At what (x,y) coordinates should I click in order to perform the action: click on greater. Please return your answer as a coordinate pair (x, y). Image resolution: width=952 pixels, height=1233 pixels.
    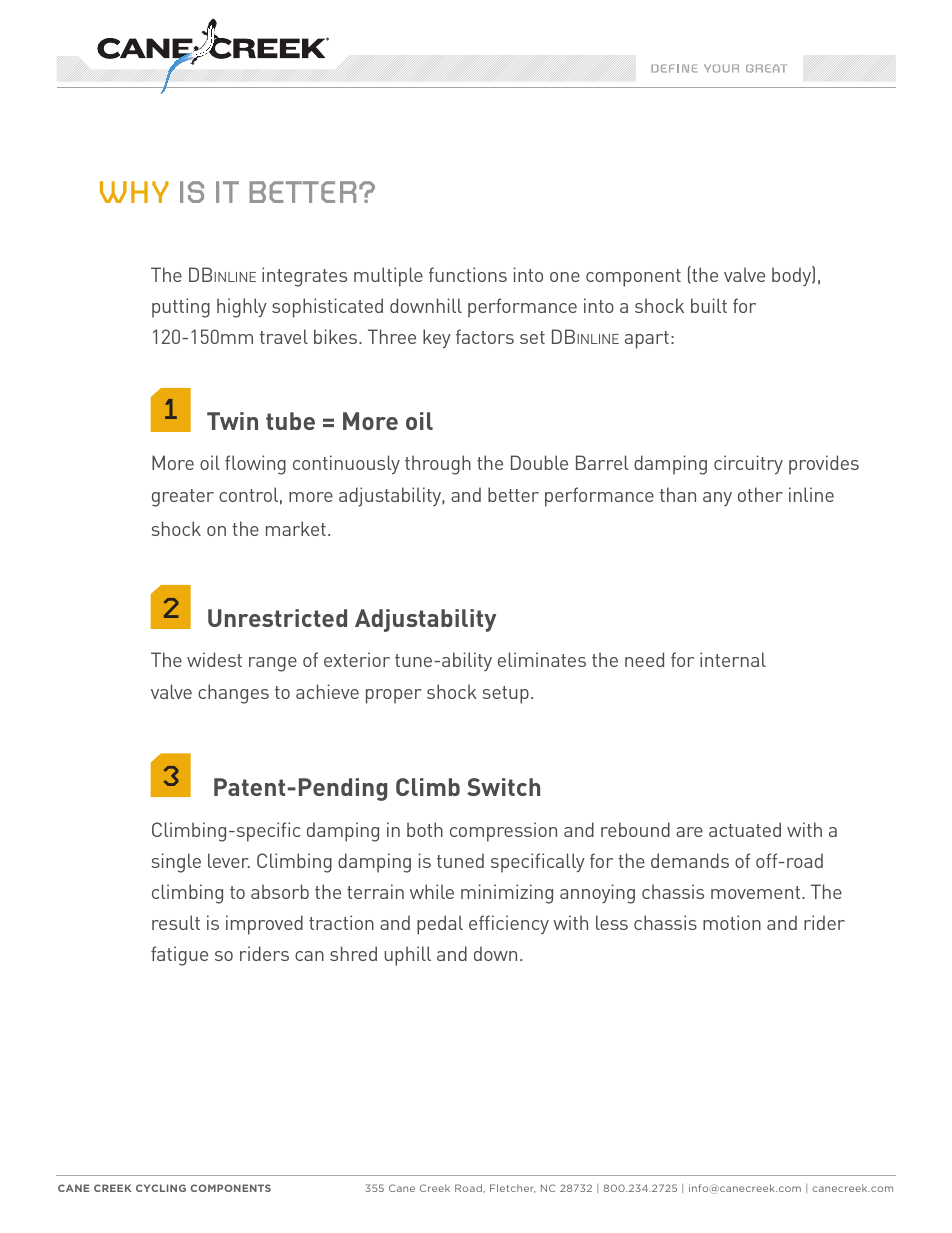
    Looking at the image, I should click on (183, 498).
